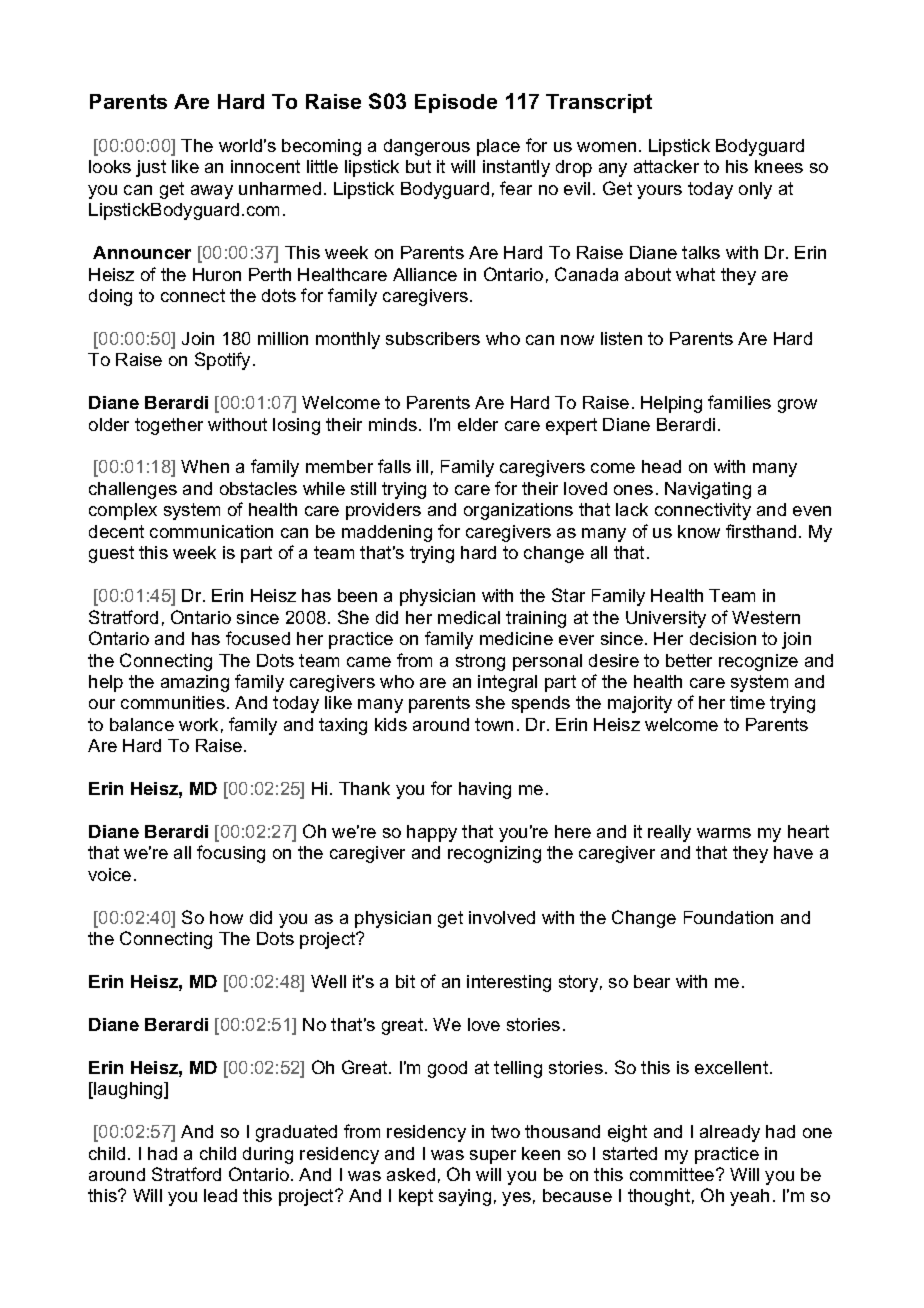 The image size is (924, 1308). I want to click on together, so click(169, 426).
